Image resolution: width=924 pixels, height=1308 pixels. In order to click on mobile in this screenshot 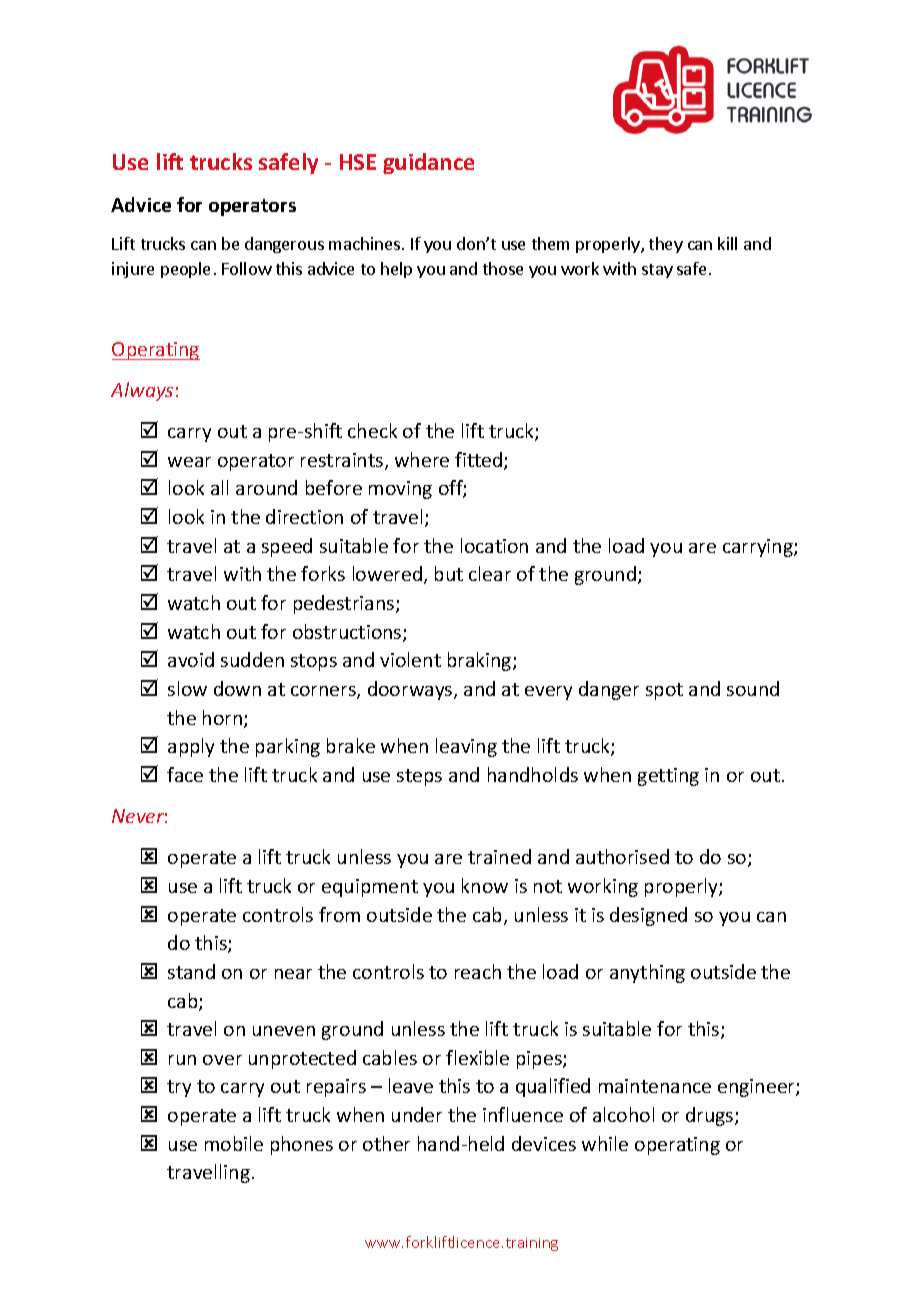, I will do `click(234, 1143)`.
